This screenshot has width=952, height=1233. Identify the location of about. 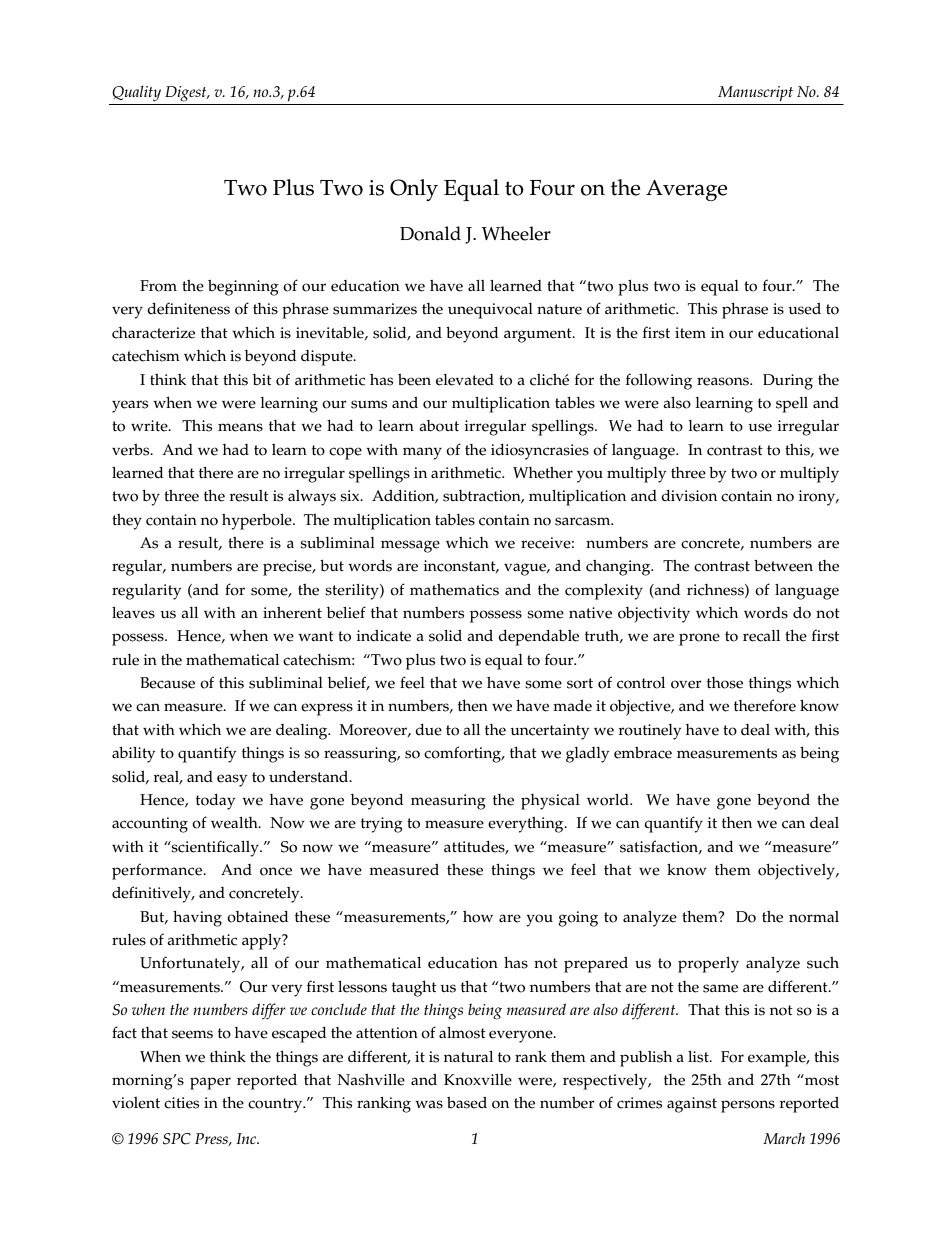
(439, 426).
